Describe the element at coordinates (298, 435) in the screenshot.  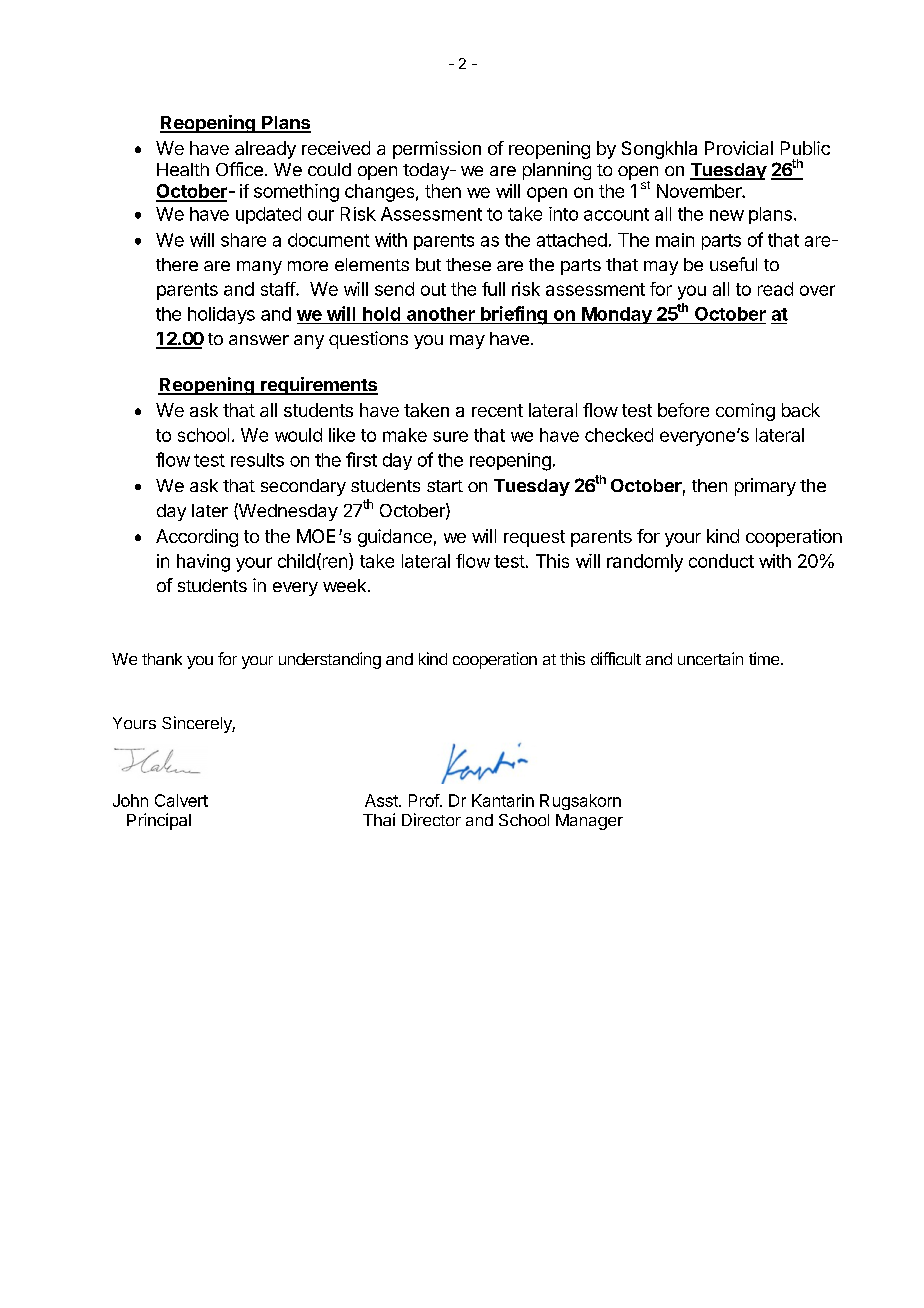
I see `would` at that location.
